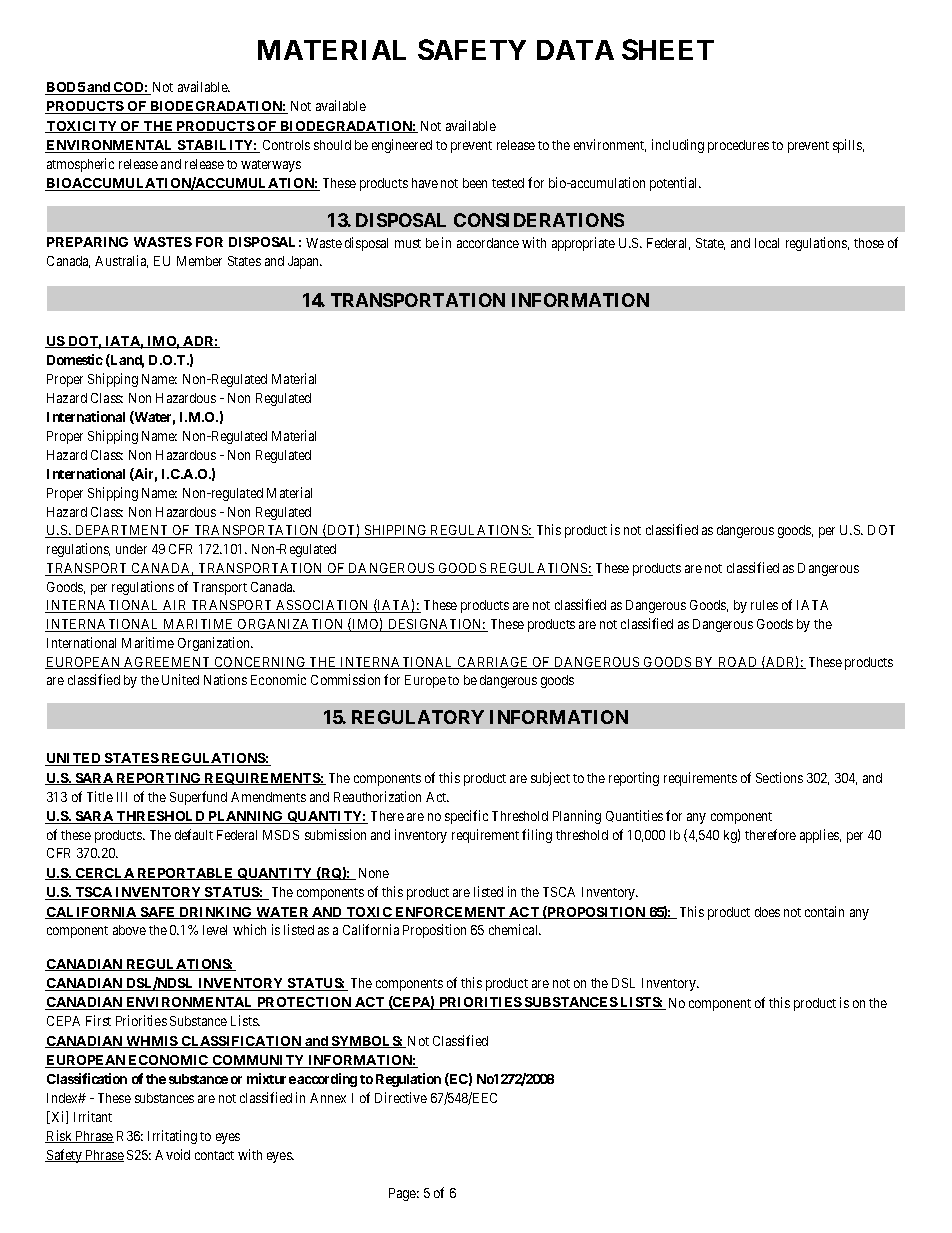 This image has width=952, height=1233. Describe the element at coordinates (767, 243) in the image. I see `local` at that location.
